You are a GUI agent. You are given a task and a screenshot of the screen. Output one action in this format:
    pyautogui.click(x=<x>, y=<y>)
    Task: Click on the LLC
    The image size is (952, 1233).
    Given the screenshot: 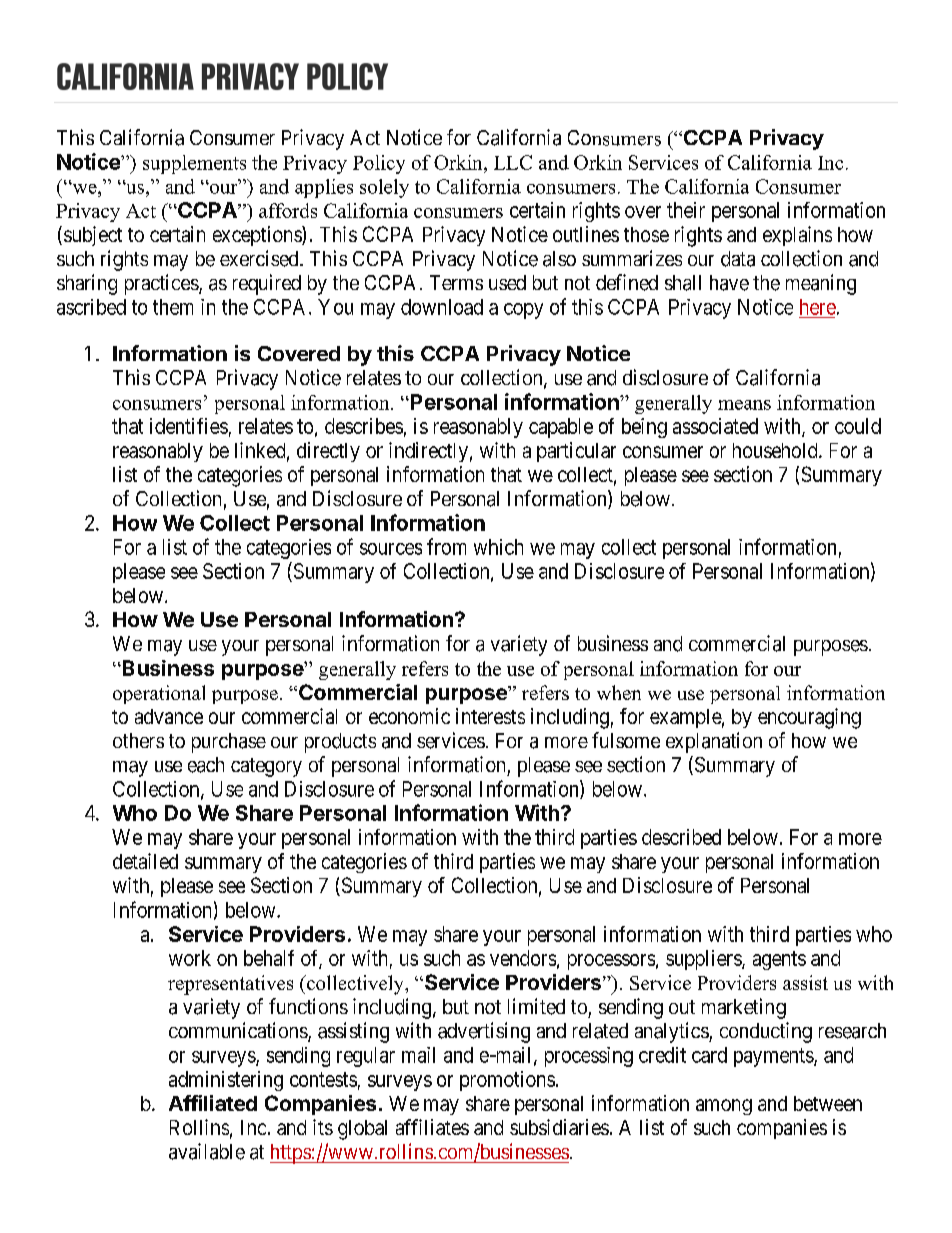 What is the action you would take?
    pyautogui.click(x=513, y=162)
